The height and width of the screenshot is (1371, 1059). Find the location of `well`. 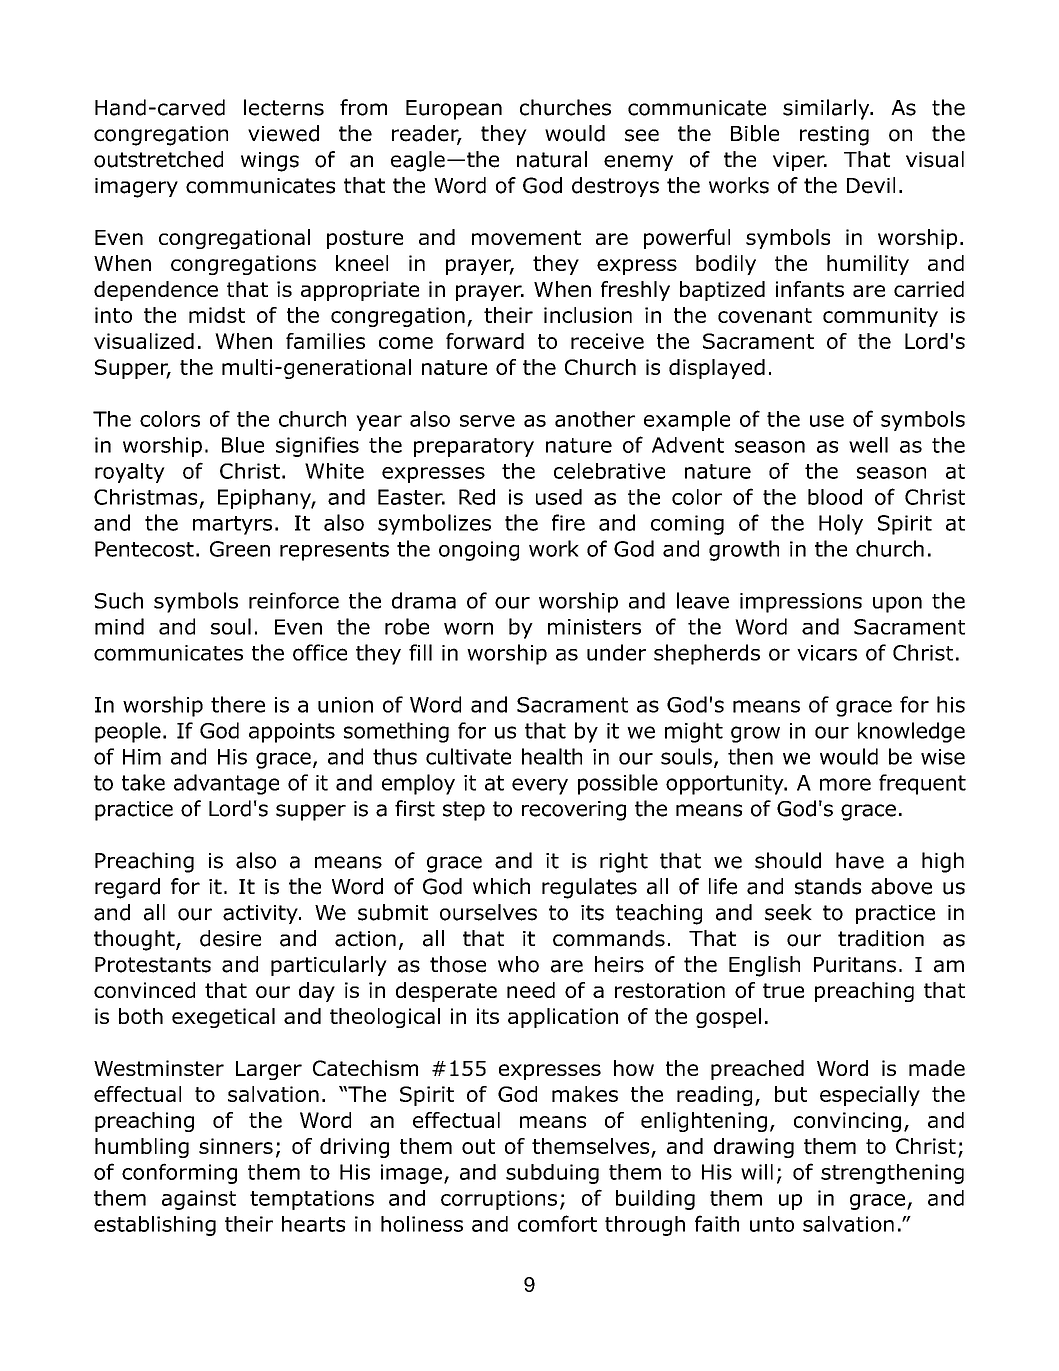

well is located at coordinates (868, 445).
